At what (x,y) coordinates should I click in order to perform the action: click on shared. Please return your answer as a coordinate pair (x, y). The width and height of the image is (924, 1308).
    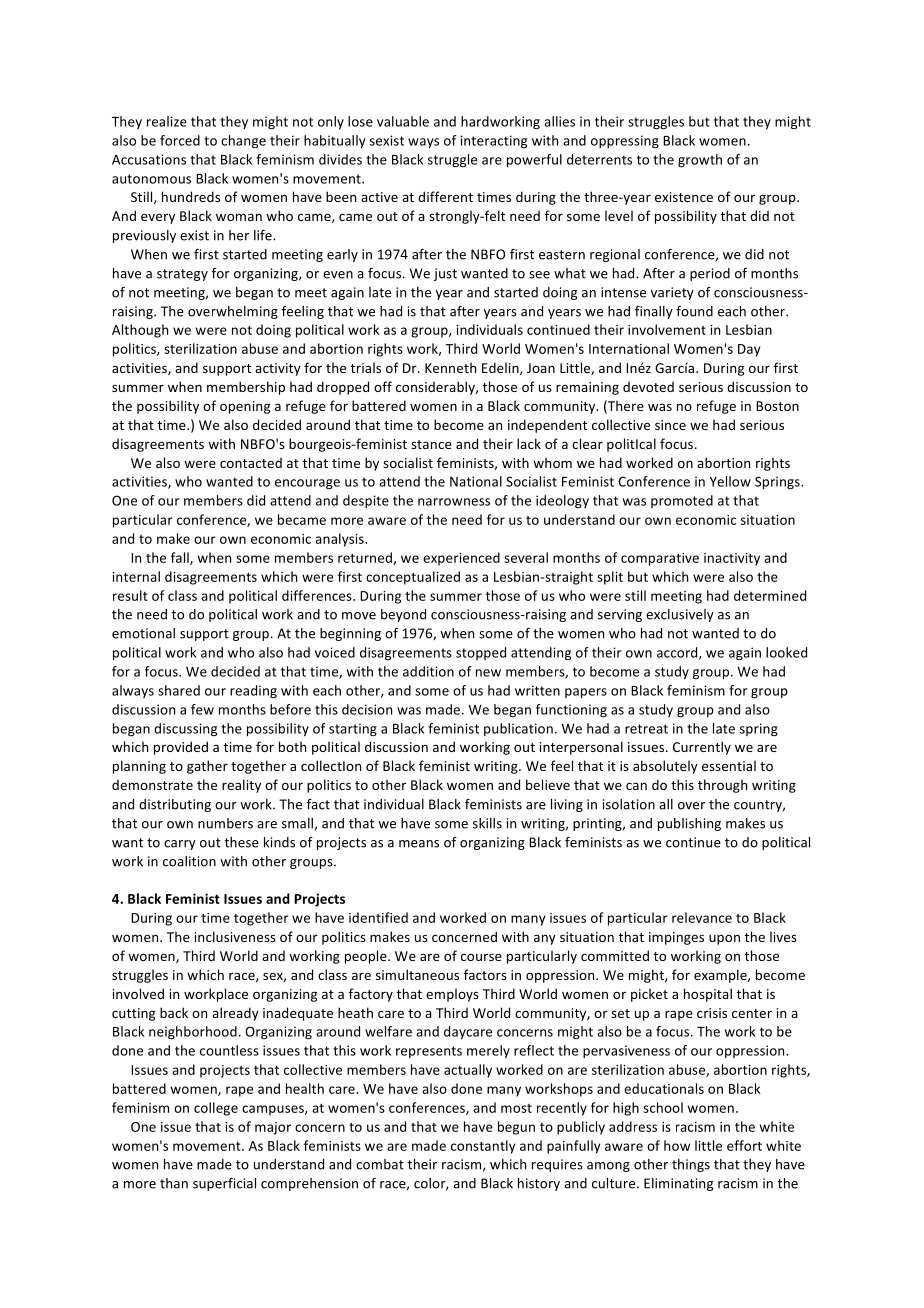
    Looking at the image, I should click on (179, 690).
